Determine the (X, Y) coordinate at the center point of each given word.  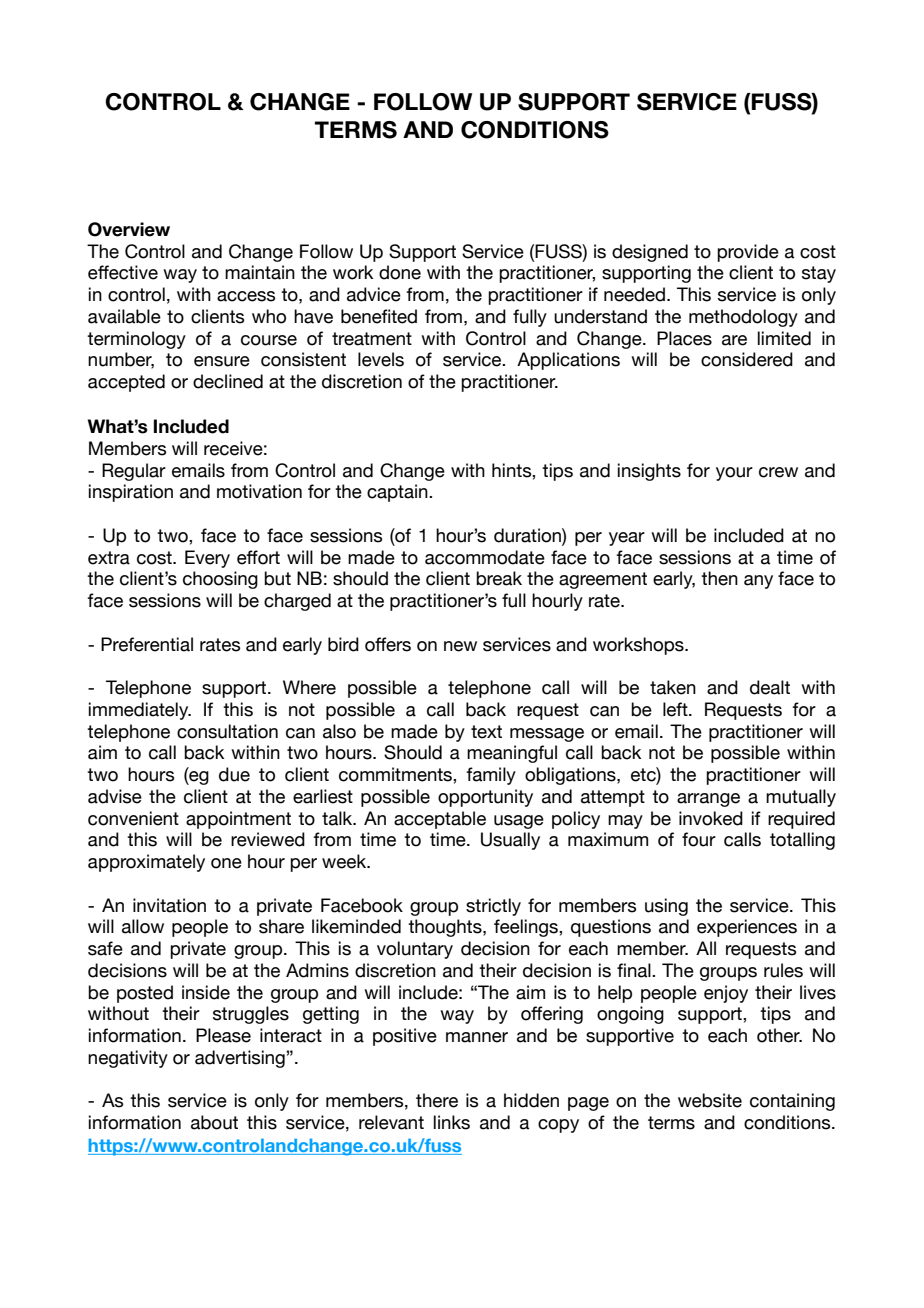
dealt (770, 687)
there (437, 1100)
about (214, 1122)
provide (748, 253)
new (460, 646)
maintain (260, 272)
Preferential (147, 644)
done (400, 272)
